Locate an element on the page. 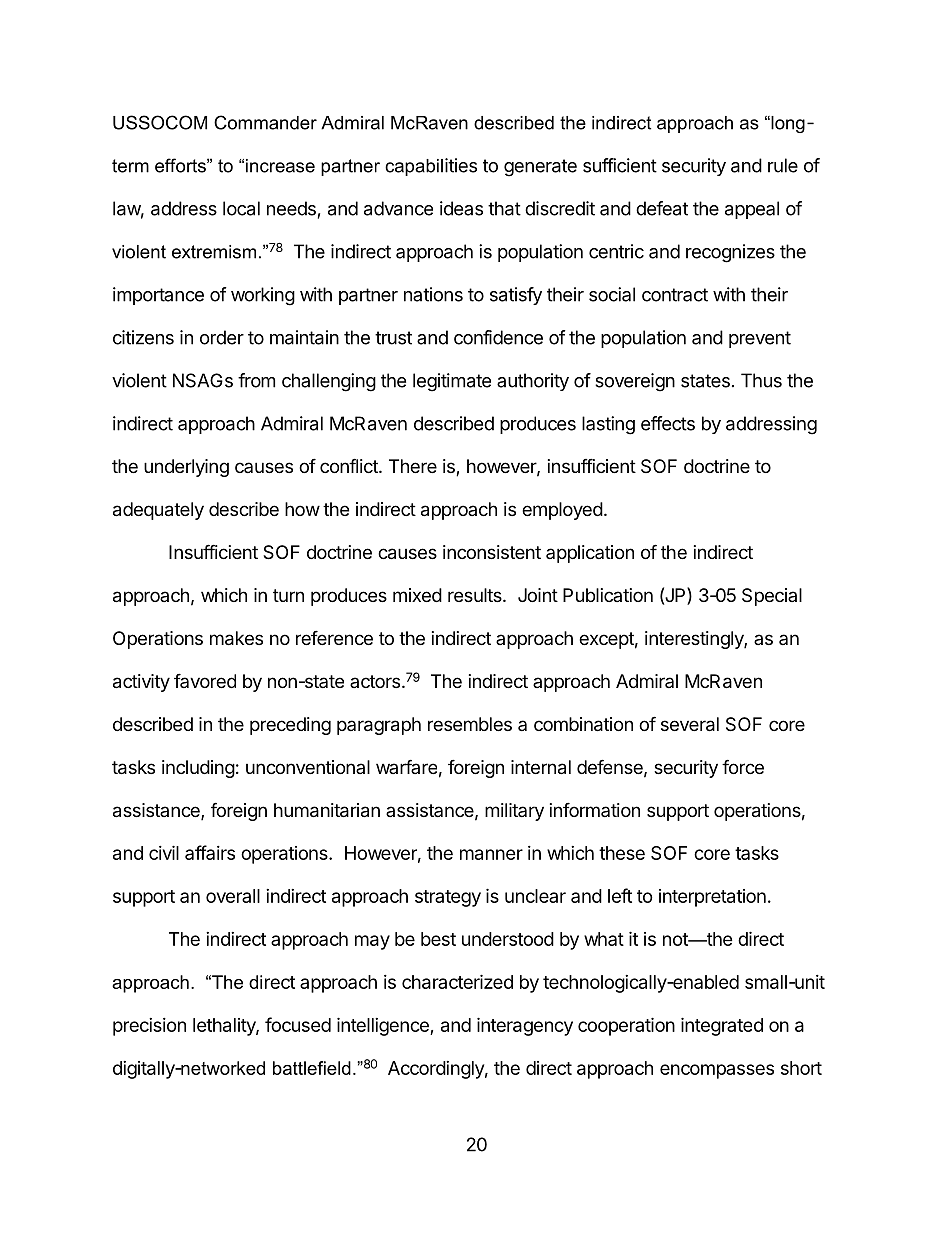  results is located at coordinates (476, 595).
